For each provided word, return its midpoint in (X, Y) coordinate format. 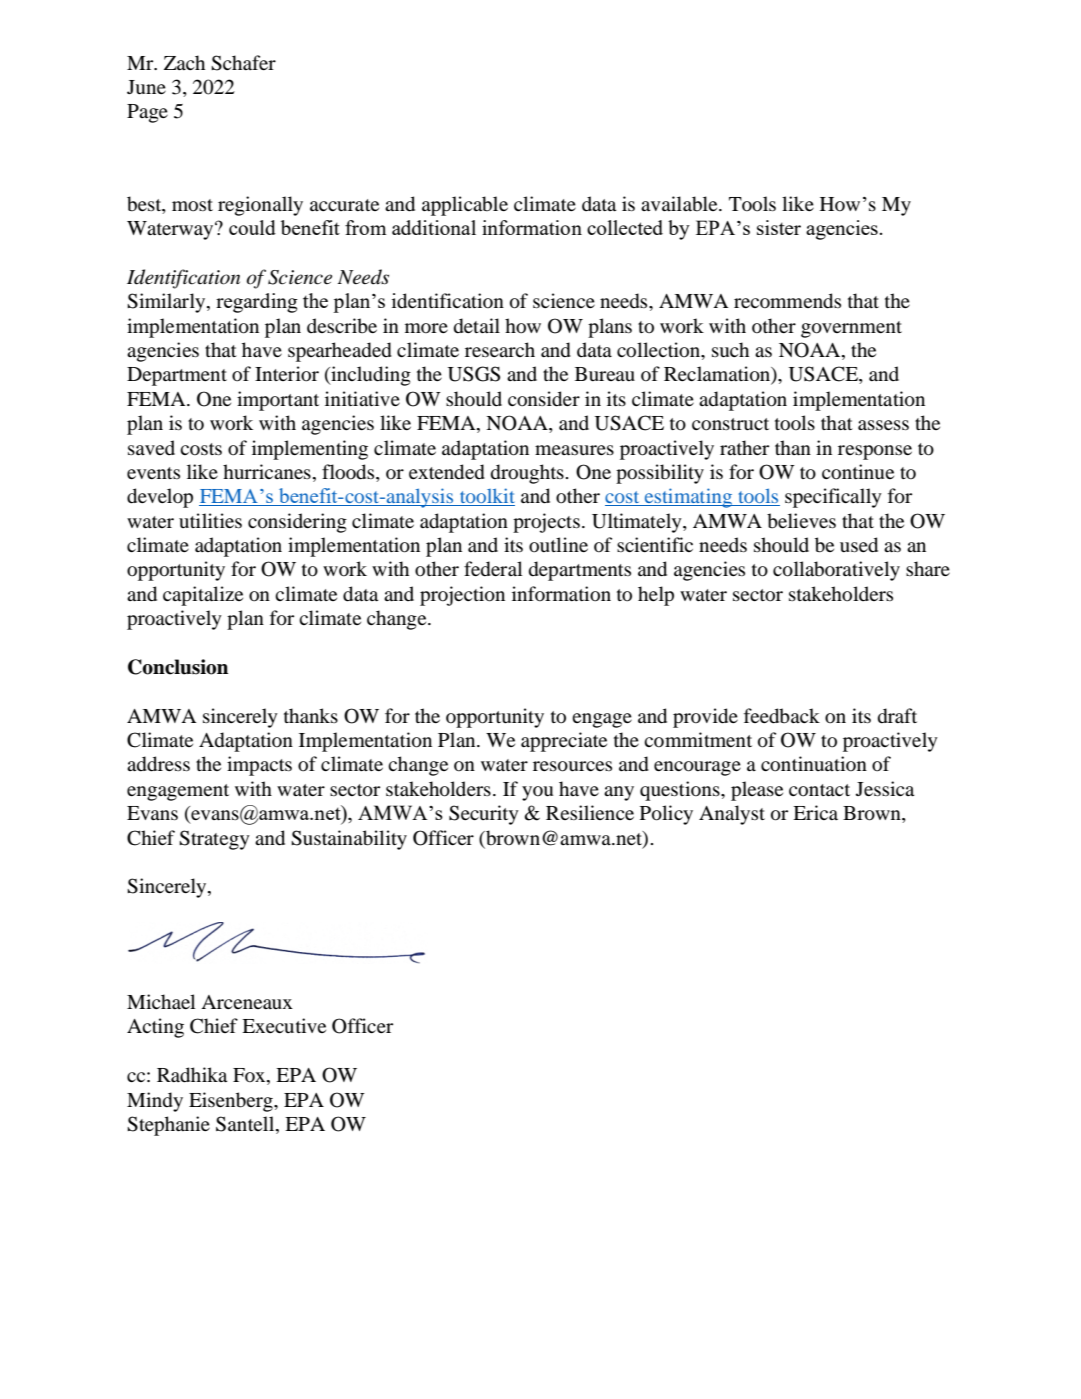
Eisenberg (232, 1102)
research (500, 349)
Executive (284, 1025)
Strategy (214, 840)
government (851, 329)
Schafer (243, 63)
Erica (815, 812)
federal (493, 569)
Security (484, 815)
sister (779, 227)
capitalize (203, 596)
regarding (257, 303)
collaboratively (836, 571)
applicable (465, 206)
